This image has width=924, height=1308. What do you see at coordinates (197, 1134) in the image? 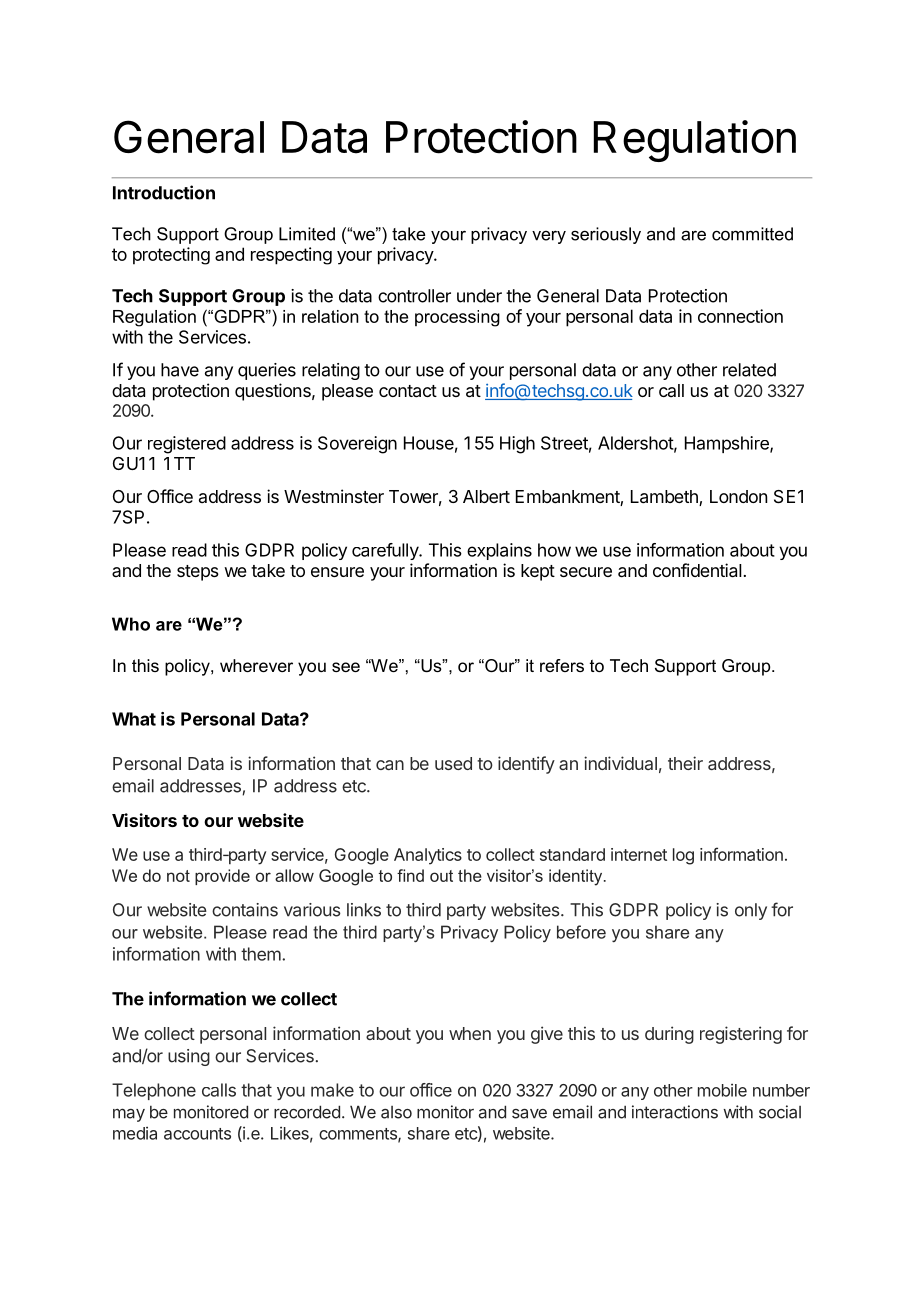
I see `accounts` at bounding box center [197, 1134].
